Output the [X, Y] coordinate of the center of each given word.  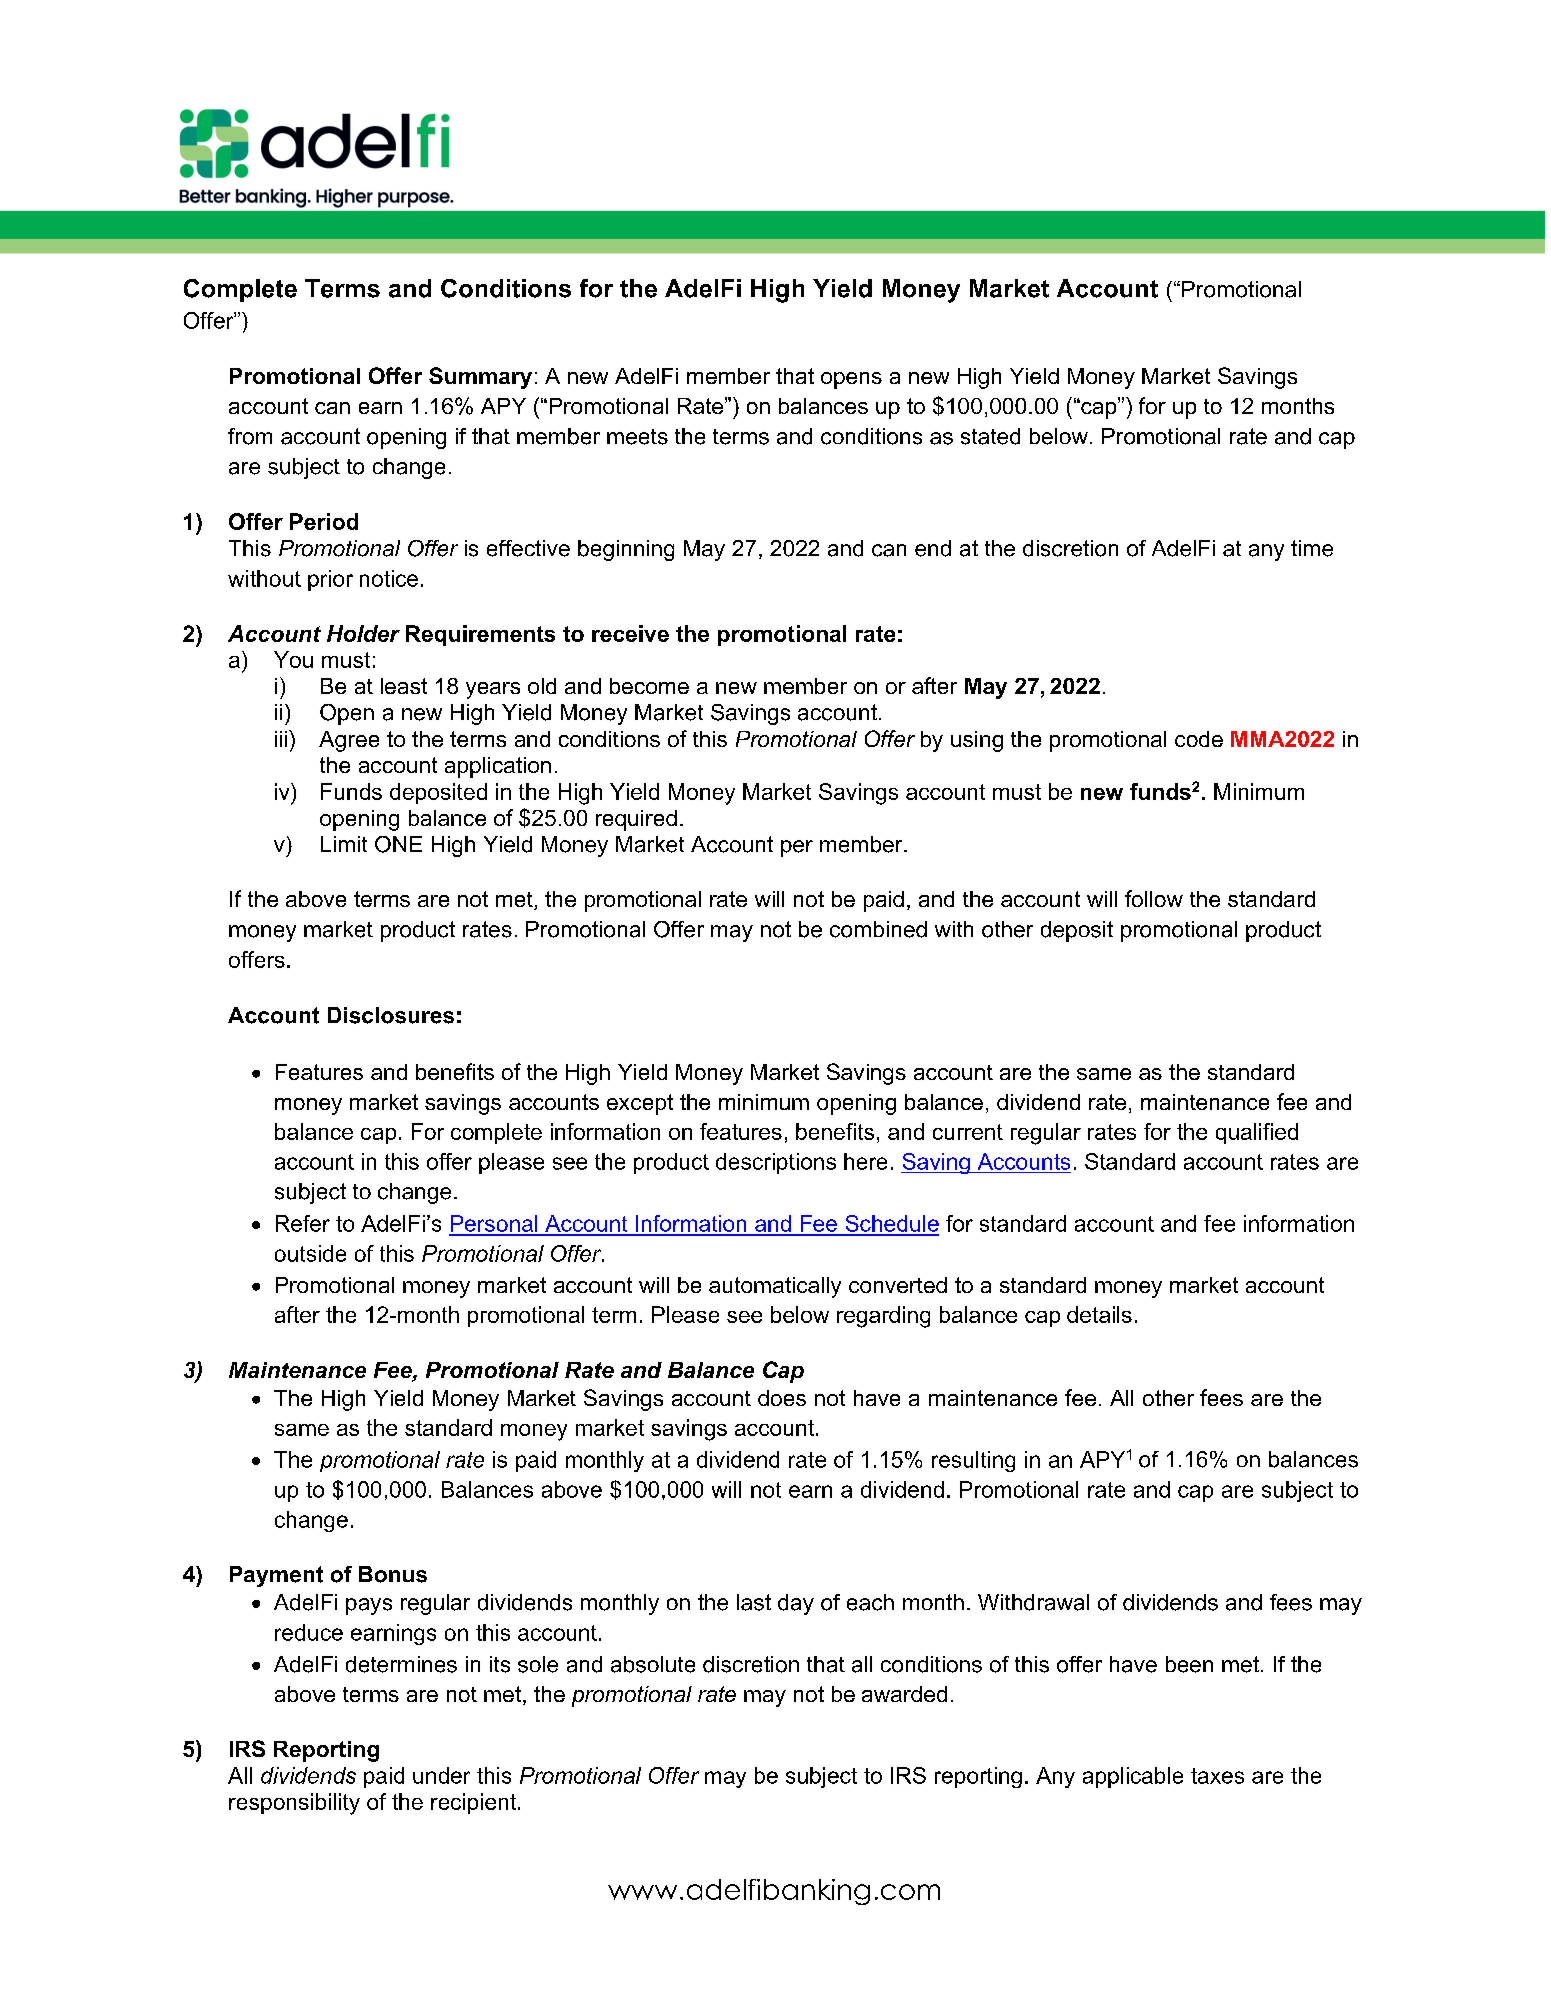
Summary [480, 378]
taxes [1217, 1776]
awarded [904, 1694]
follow [1154, 898]
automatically [775, 1287]
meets [637, 437]
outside [310, 1253]
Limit [344, 844]
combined [878, 929]
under [441, 1775]
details [1099, 1314]
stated [990, 436]
